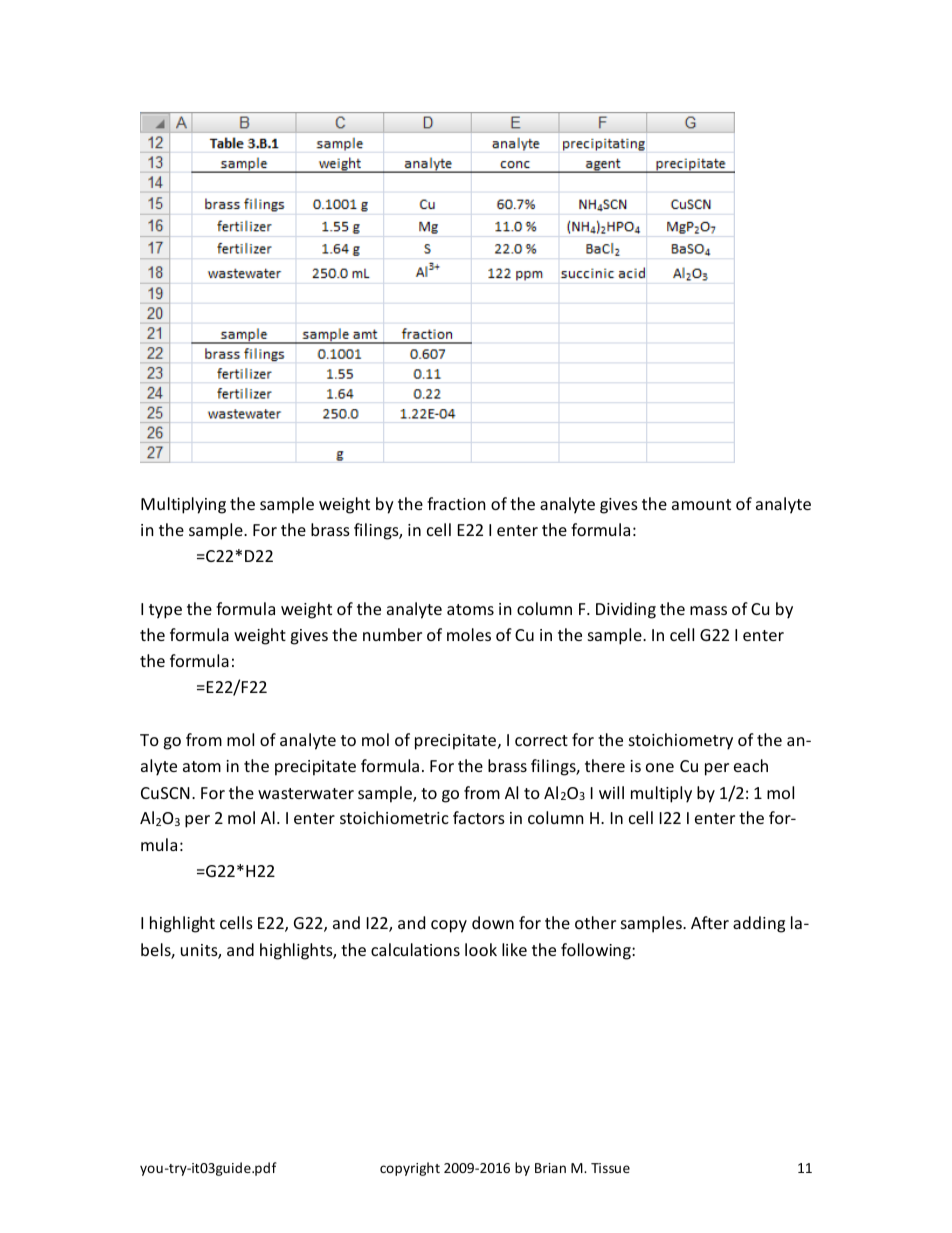  I want to click on factors, so click(479, 817).
